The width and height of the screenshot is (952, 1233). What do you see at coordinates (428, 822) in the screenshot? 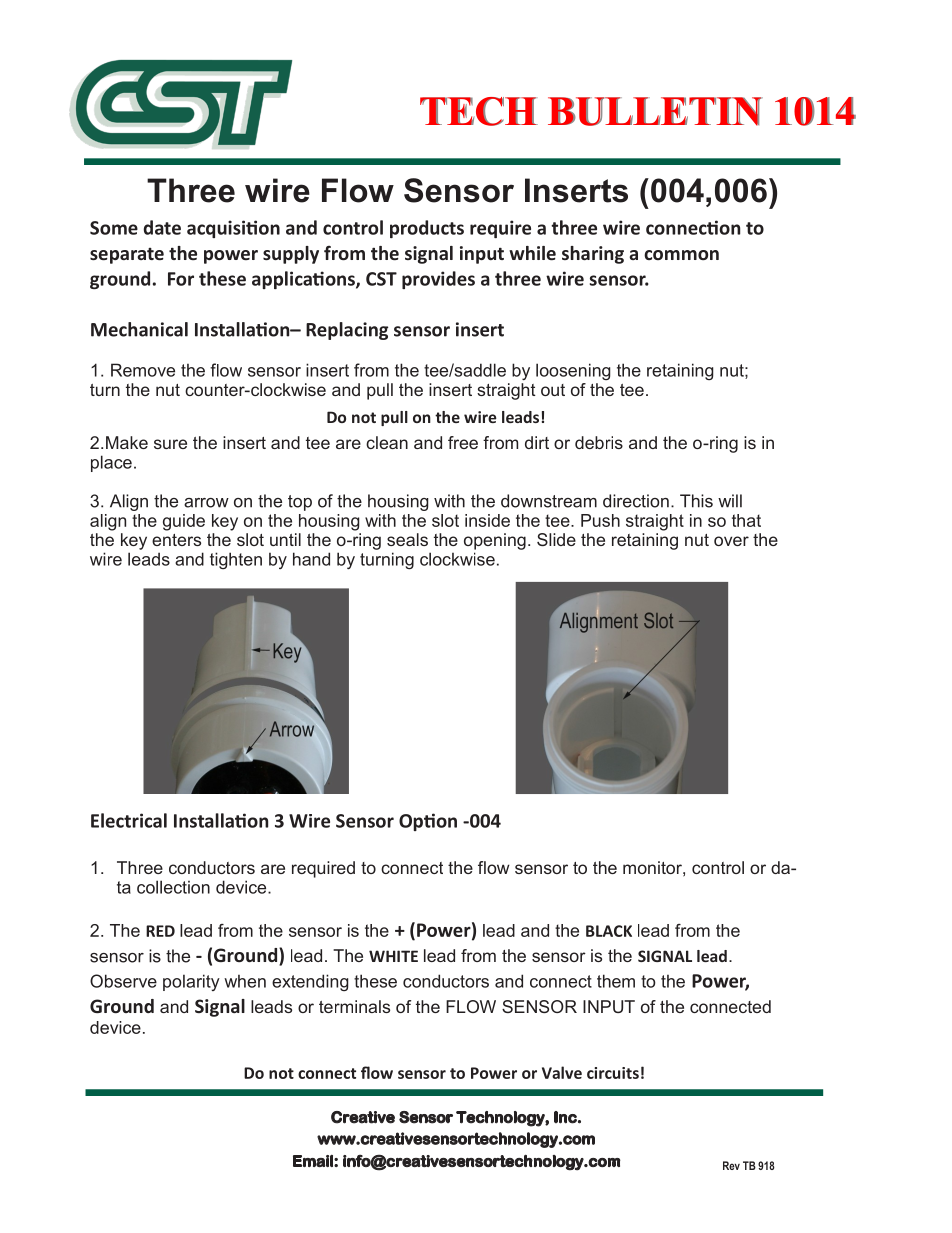
I see `Option` at bounding box center [428, 822].
